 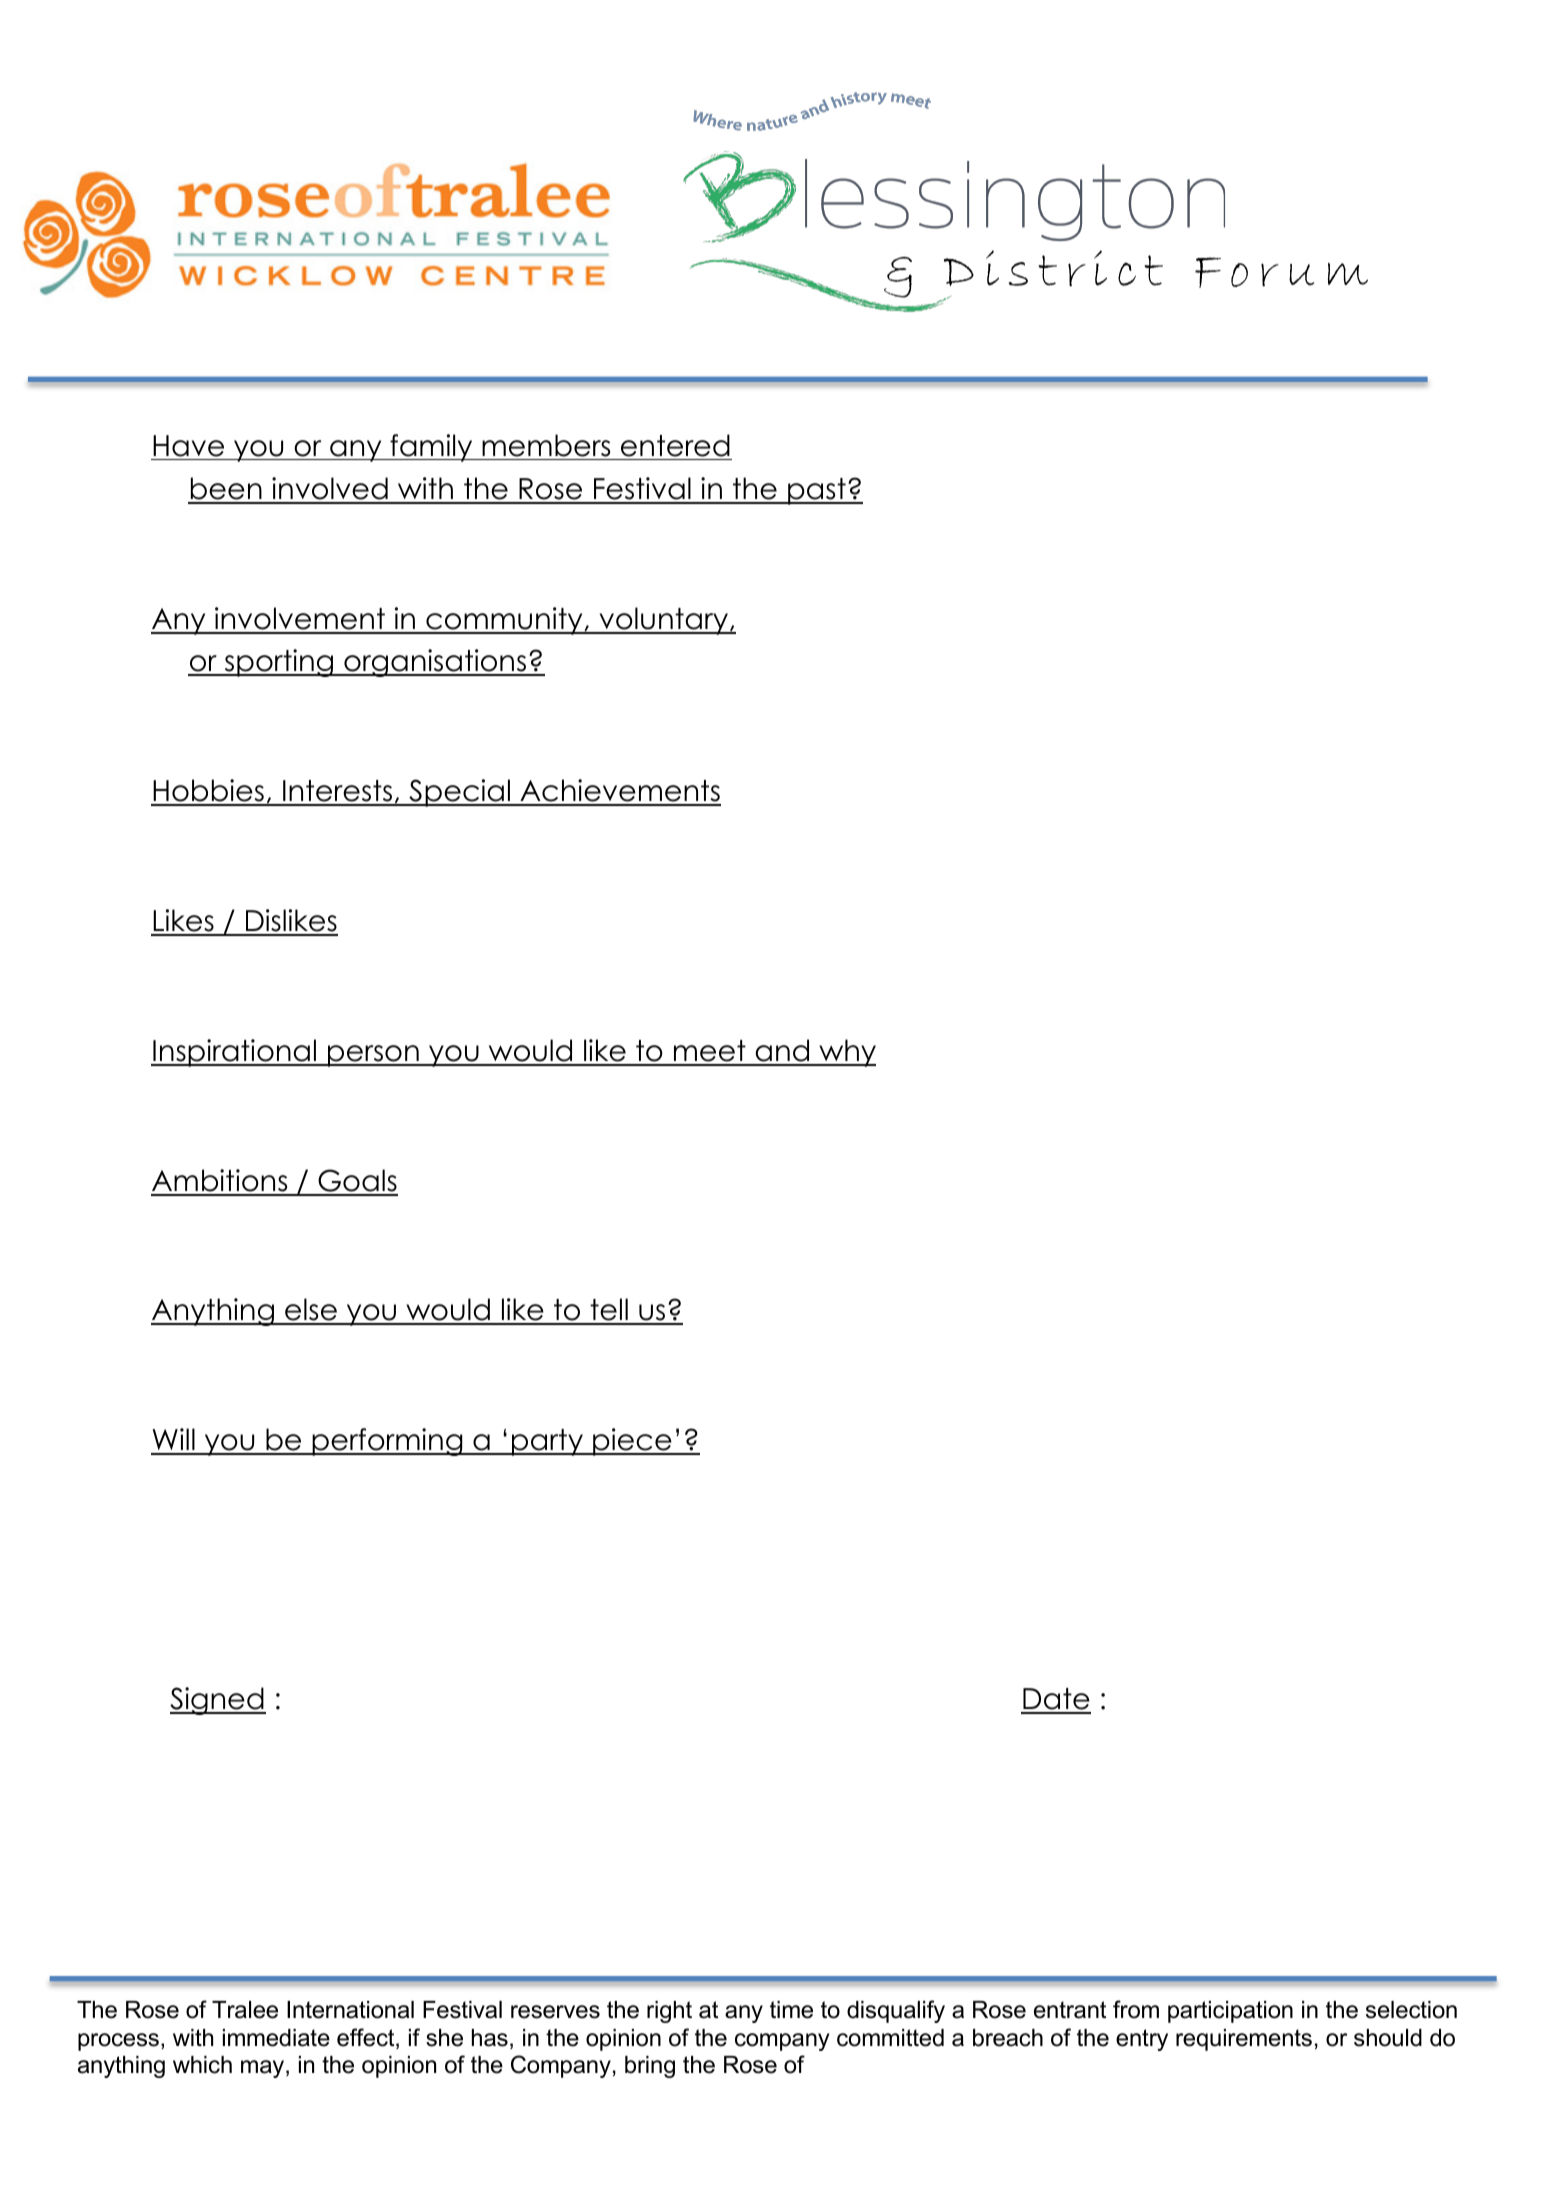 I want to click on time, so click(x=791, y=2010).
